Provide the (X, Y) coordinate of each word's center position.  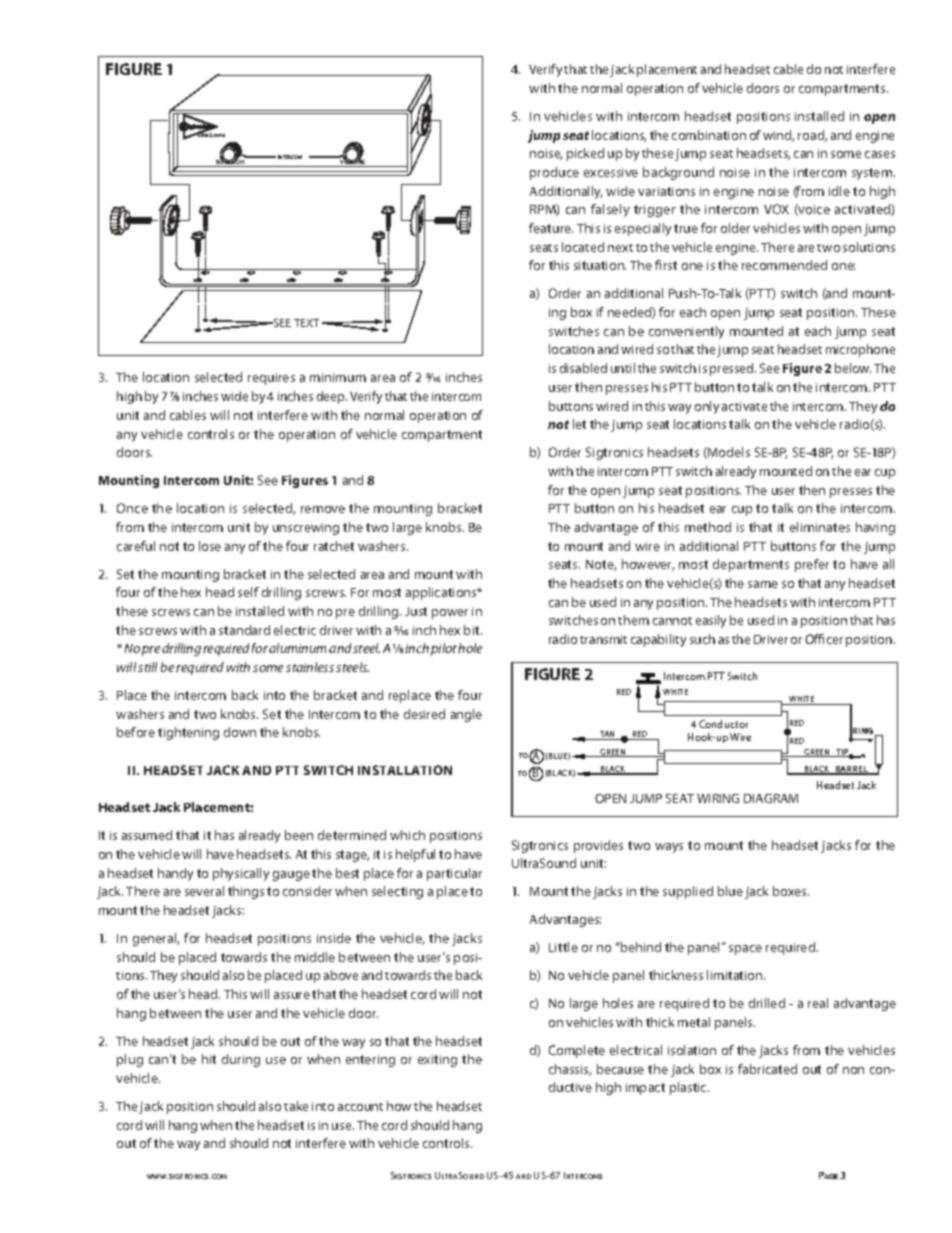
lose (210, 546)
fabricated (767, 1069)
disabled (583, 368)
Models (728, 453)
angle (466, 715)
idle (839, 191)
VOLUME (353, 162)
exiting (437, 1061)
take (296, 1106)
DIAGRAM (771, 798)
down (240, 732)
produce (554, 173)
